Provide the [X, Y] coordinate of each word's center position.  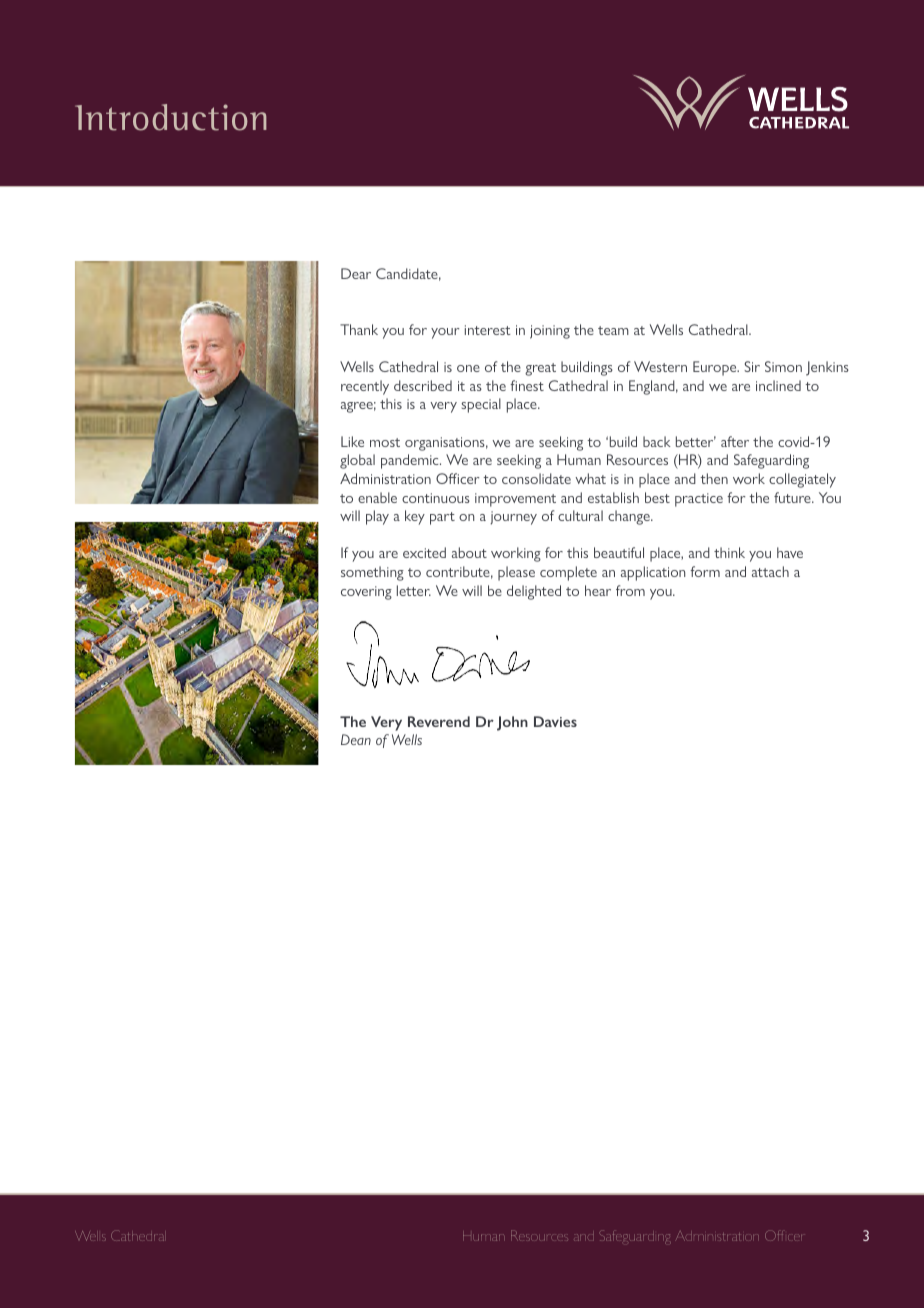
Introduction [171, 117]
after [735, 441]
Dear [356, 273]
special [481, 405]
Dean [356, 739]
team [613, 330]
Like [352, 441]
